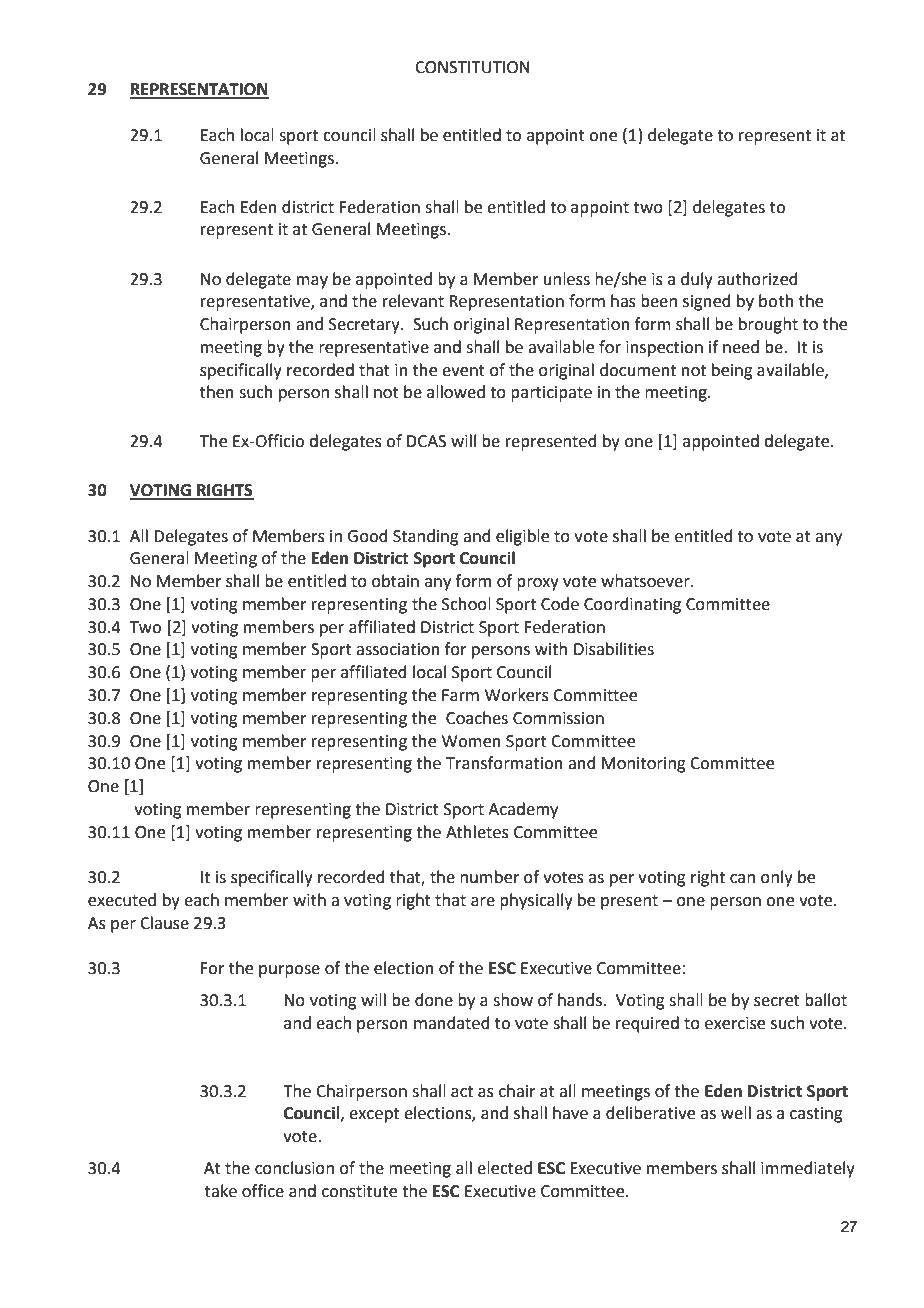 The width and height of the document is (924, 1308). Describe the element at coordinates (646, 581) in the document. I see `whatsoever` at that location.
